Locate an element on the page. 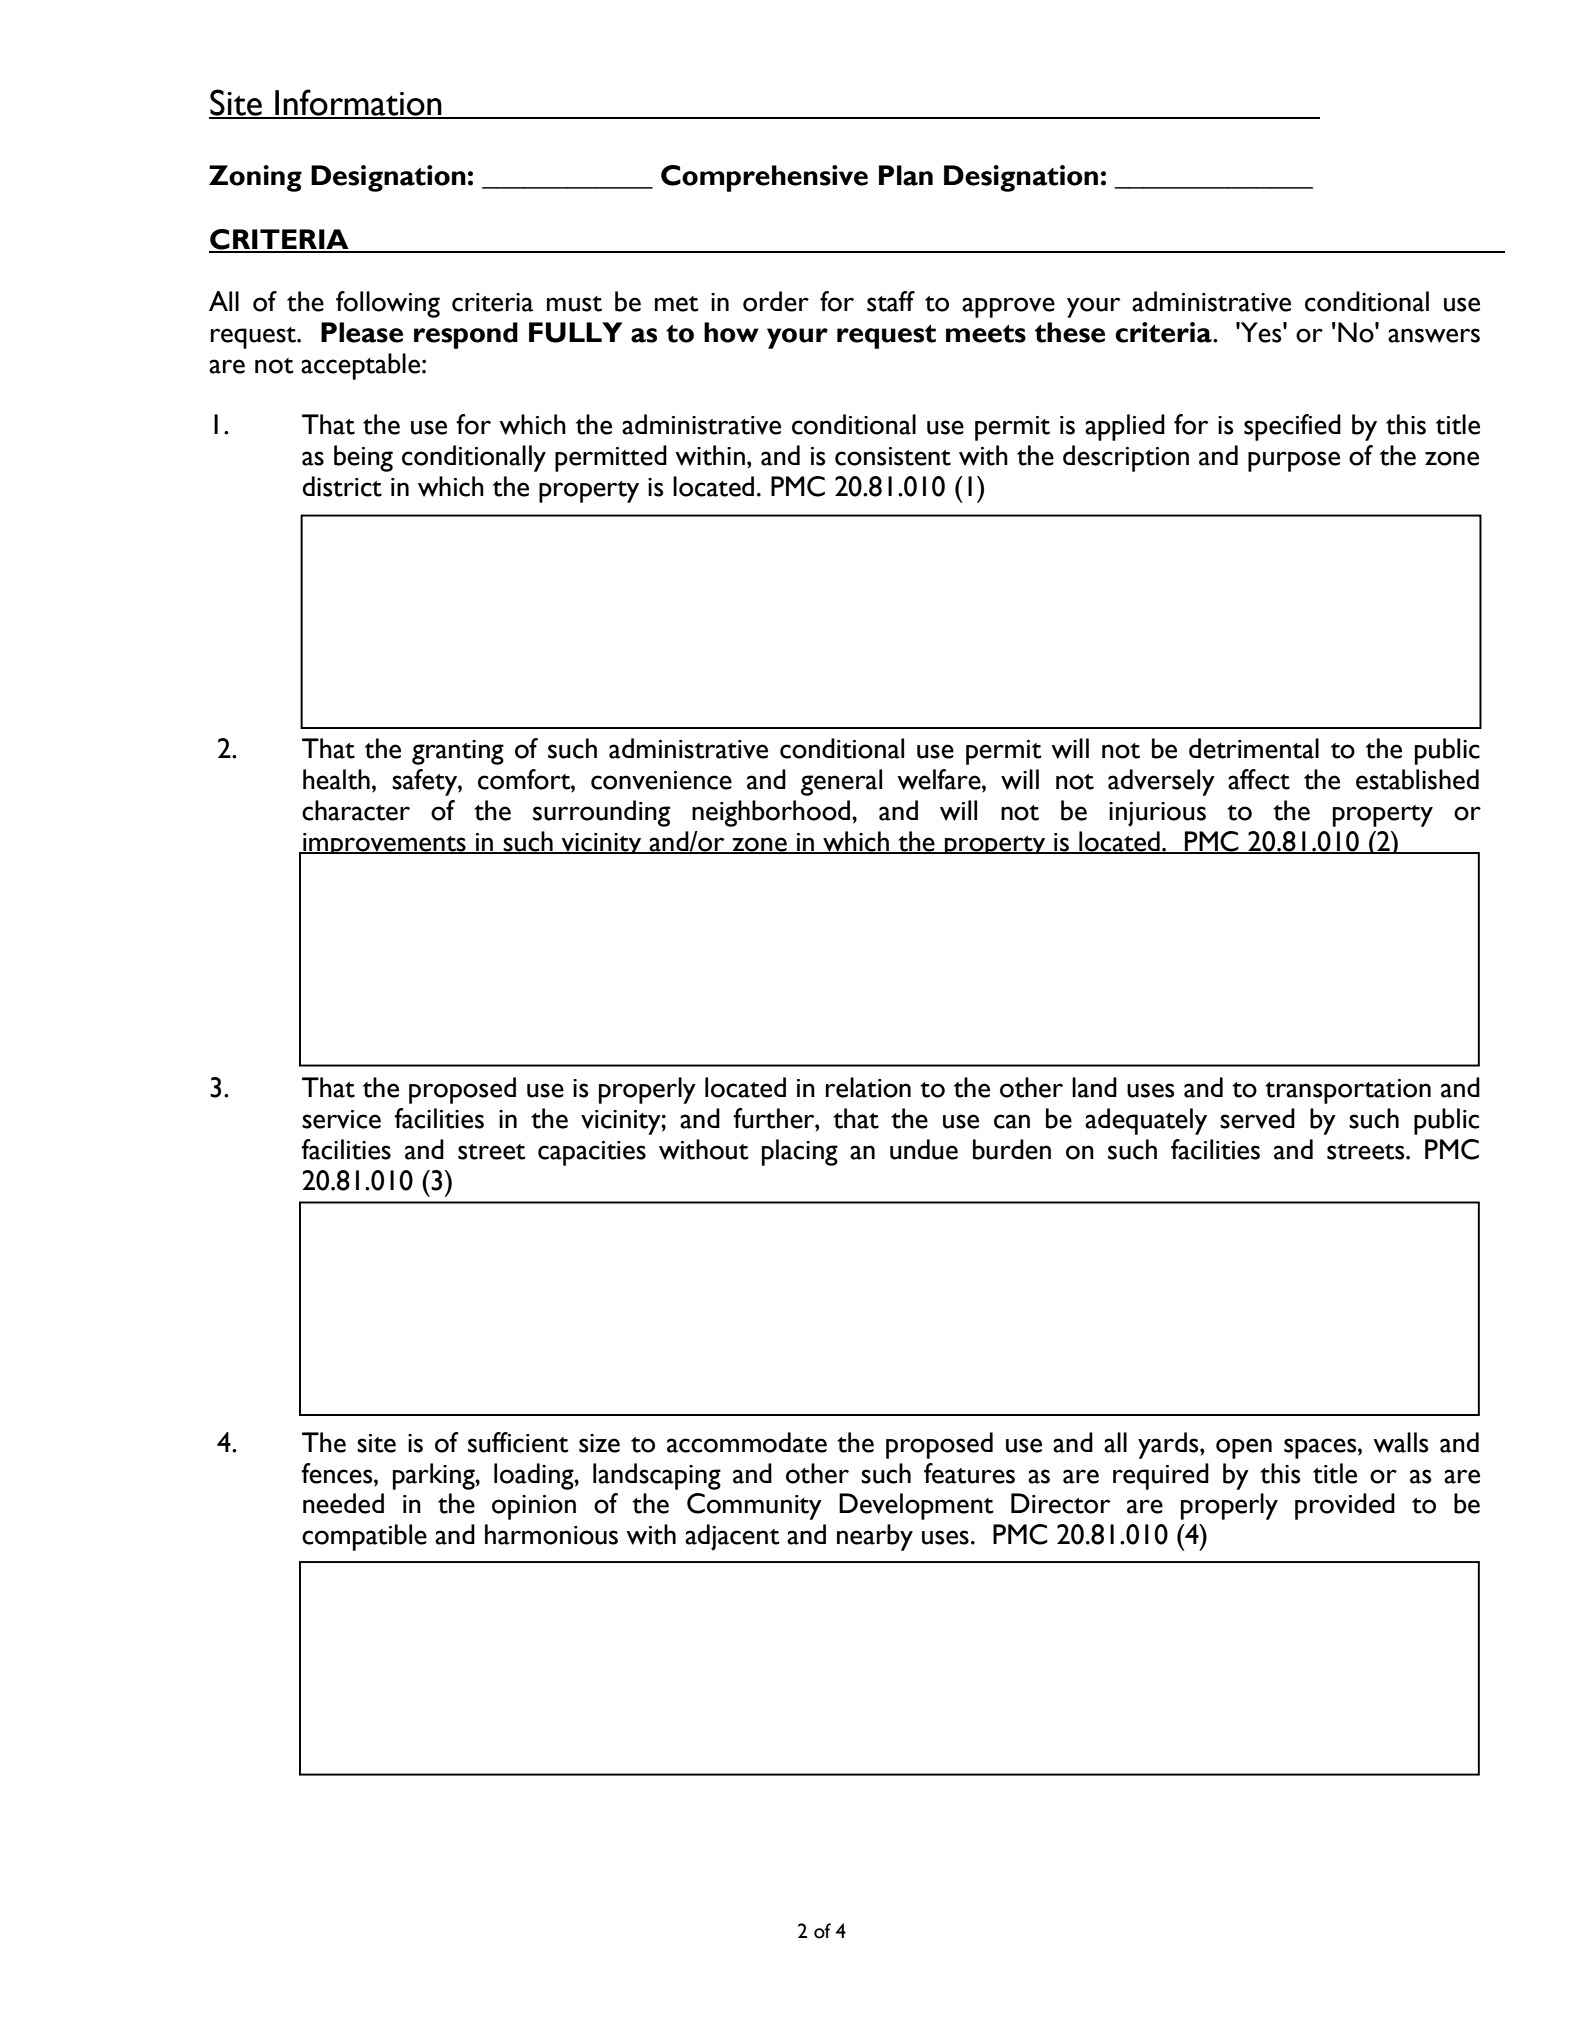  Plan is located at coordinates (906, 175).
